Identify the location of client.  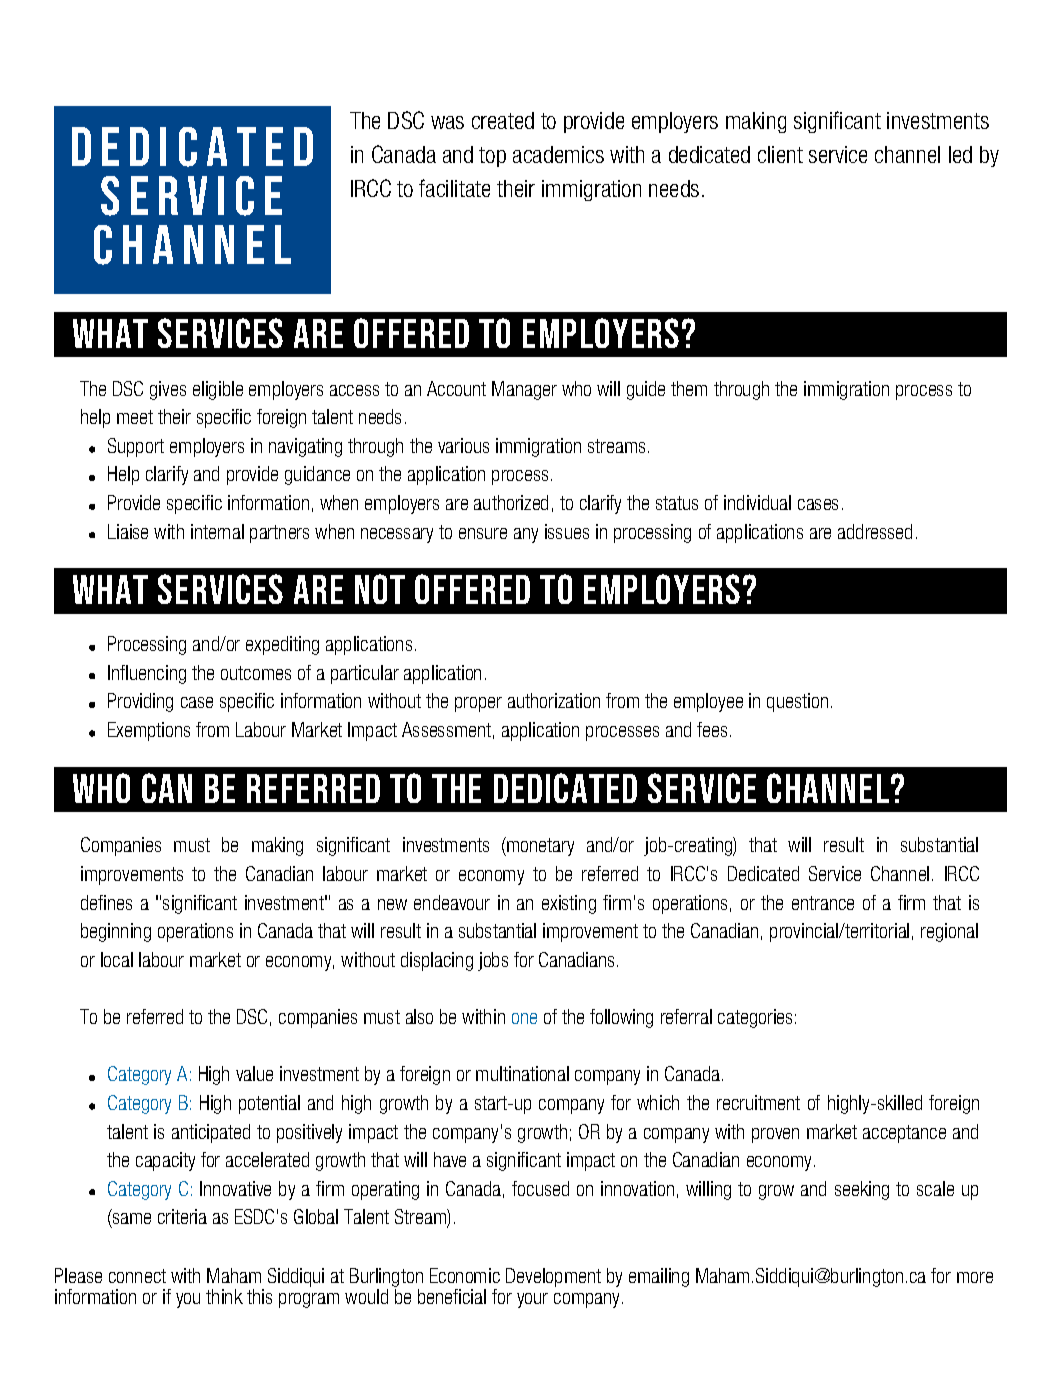
(780, 154).
